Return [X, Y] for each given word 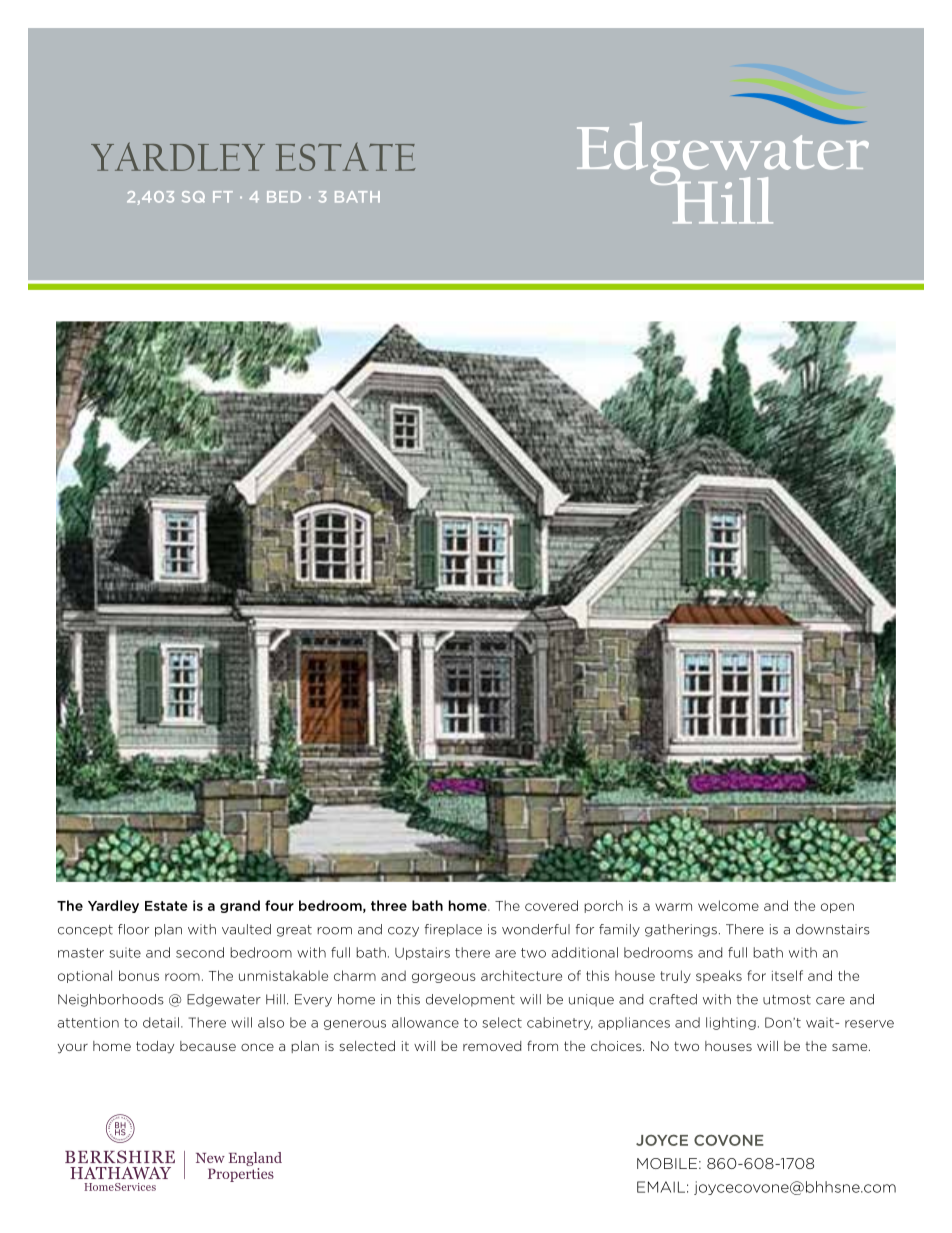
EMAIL [661, 1187]
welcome [728, 905]
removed [492, 1046]
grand [240, 906]
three [389, 905]
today [155, 1047]
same [851, 1047]
